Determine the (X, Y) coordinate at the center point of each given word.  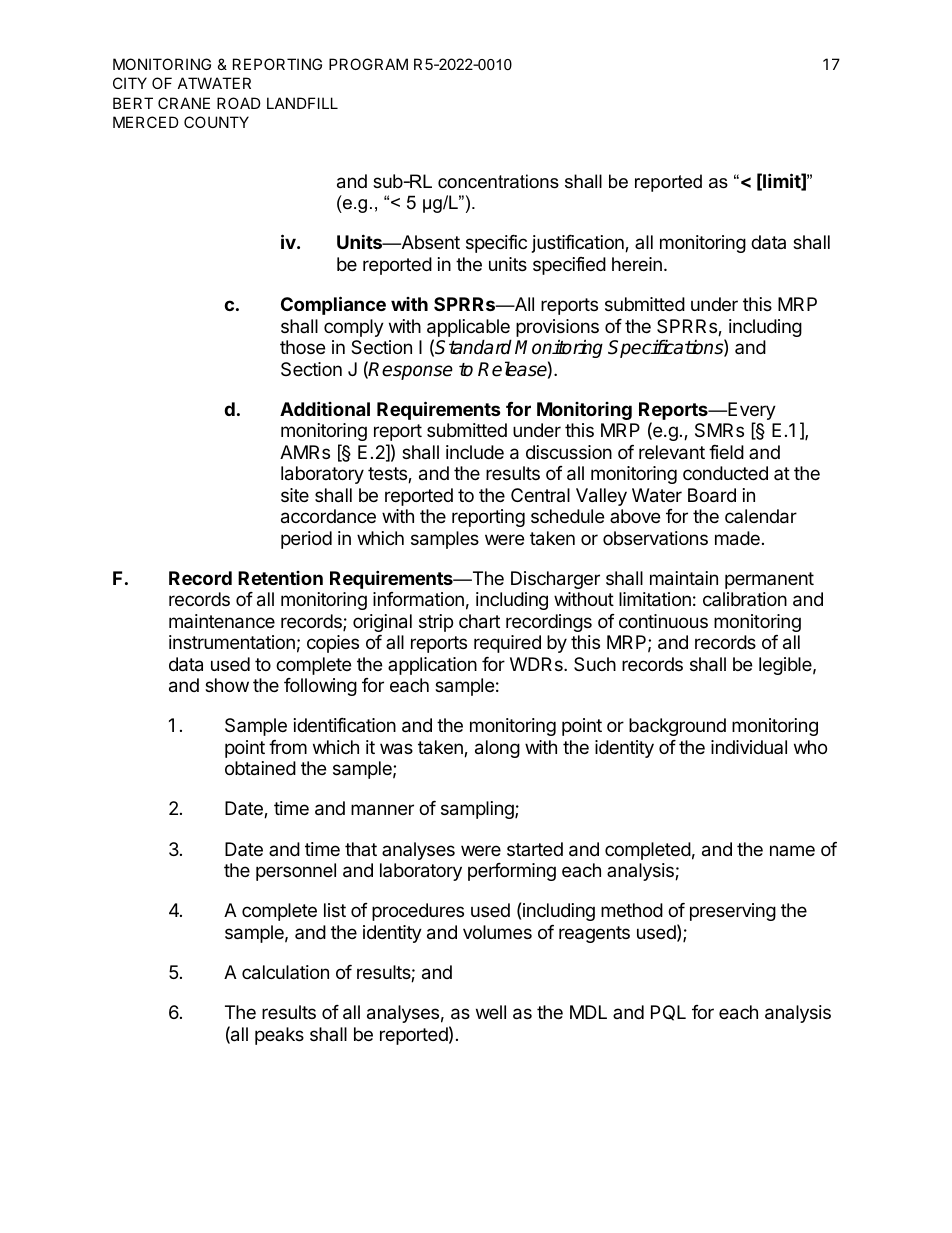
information (418, 599)
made (737, 538)
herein (637, 264)
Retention (280, 578)
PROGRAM (368, 64)
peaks (279, 1036)
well (491, 1012)
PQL (668, 1013)
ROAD (239, 103)
